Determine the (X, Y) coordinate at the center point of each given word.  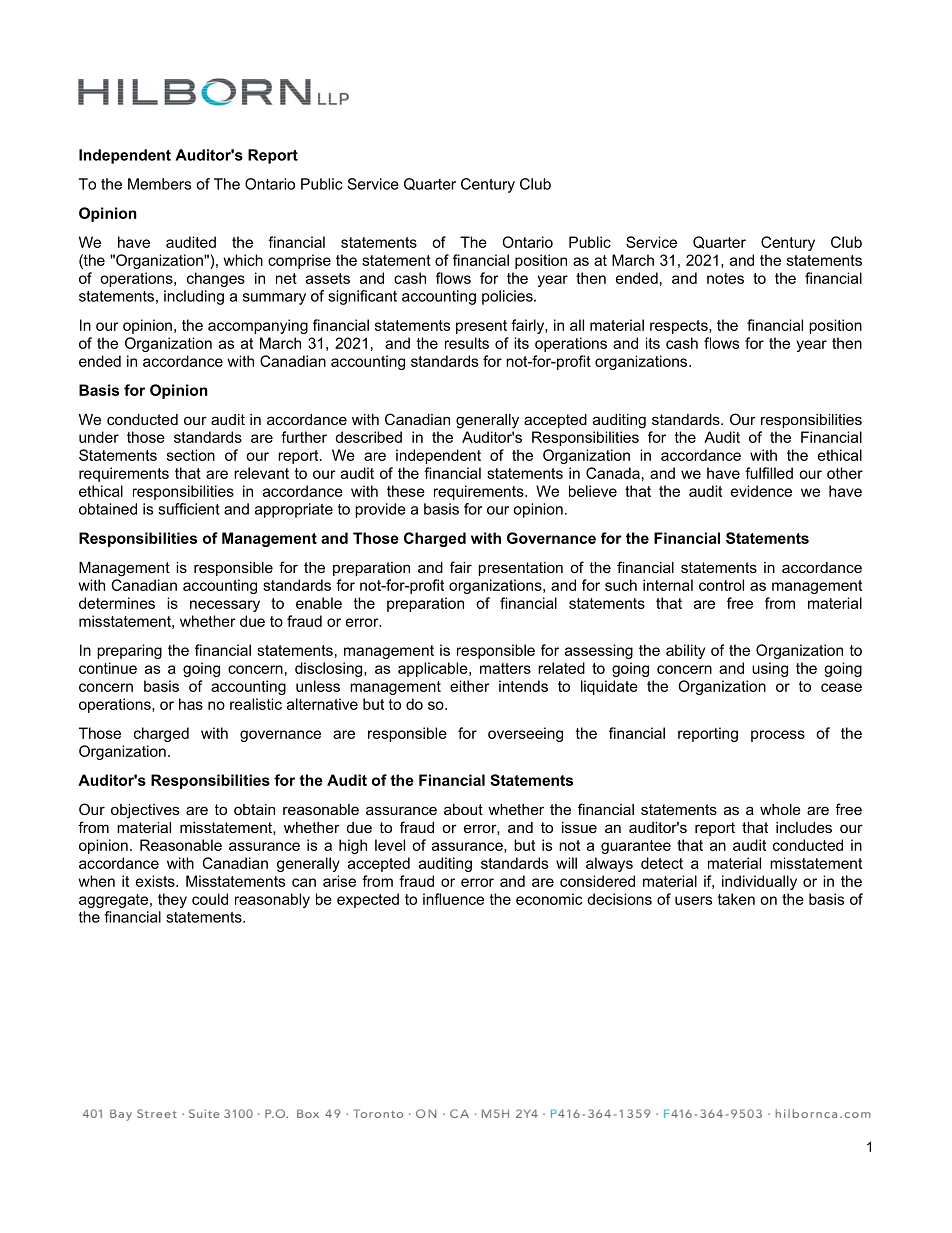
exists (156, 881)
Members (159, 184)
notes (725, 278)
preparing (129, 651)
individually (759, 882)
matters (505, 668)
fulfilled (769, 473)
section (191, 455)
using (770, 669)
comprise (299, 261)
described (368, 437)
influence (453, 899)
